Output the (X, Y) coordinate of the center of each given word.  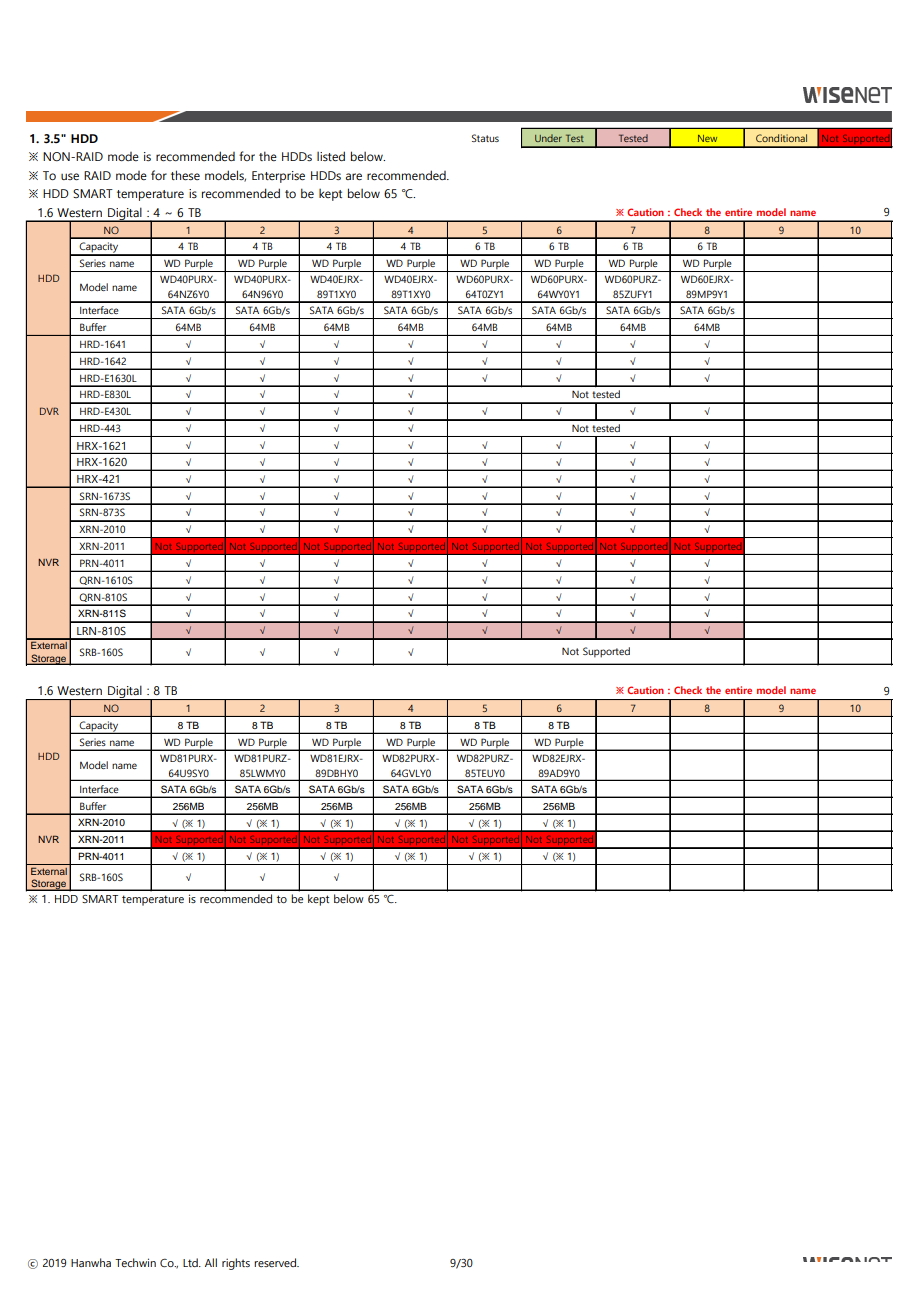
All (211, 1262)
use (70, 176)
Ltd (191, 1262)
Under (548, 138)
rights (236, 1264)
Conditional (781, 138)
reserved (276, 1262)
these (185, 175)
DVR (49, 411)
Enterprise (278, 177)
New (707, 138)
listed (331, 156)
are (353, 176)
